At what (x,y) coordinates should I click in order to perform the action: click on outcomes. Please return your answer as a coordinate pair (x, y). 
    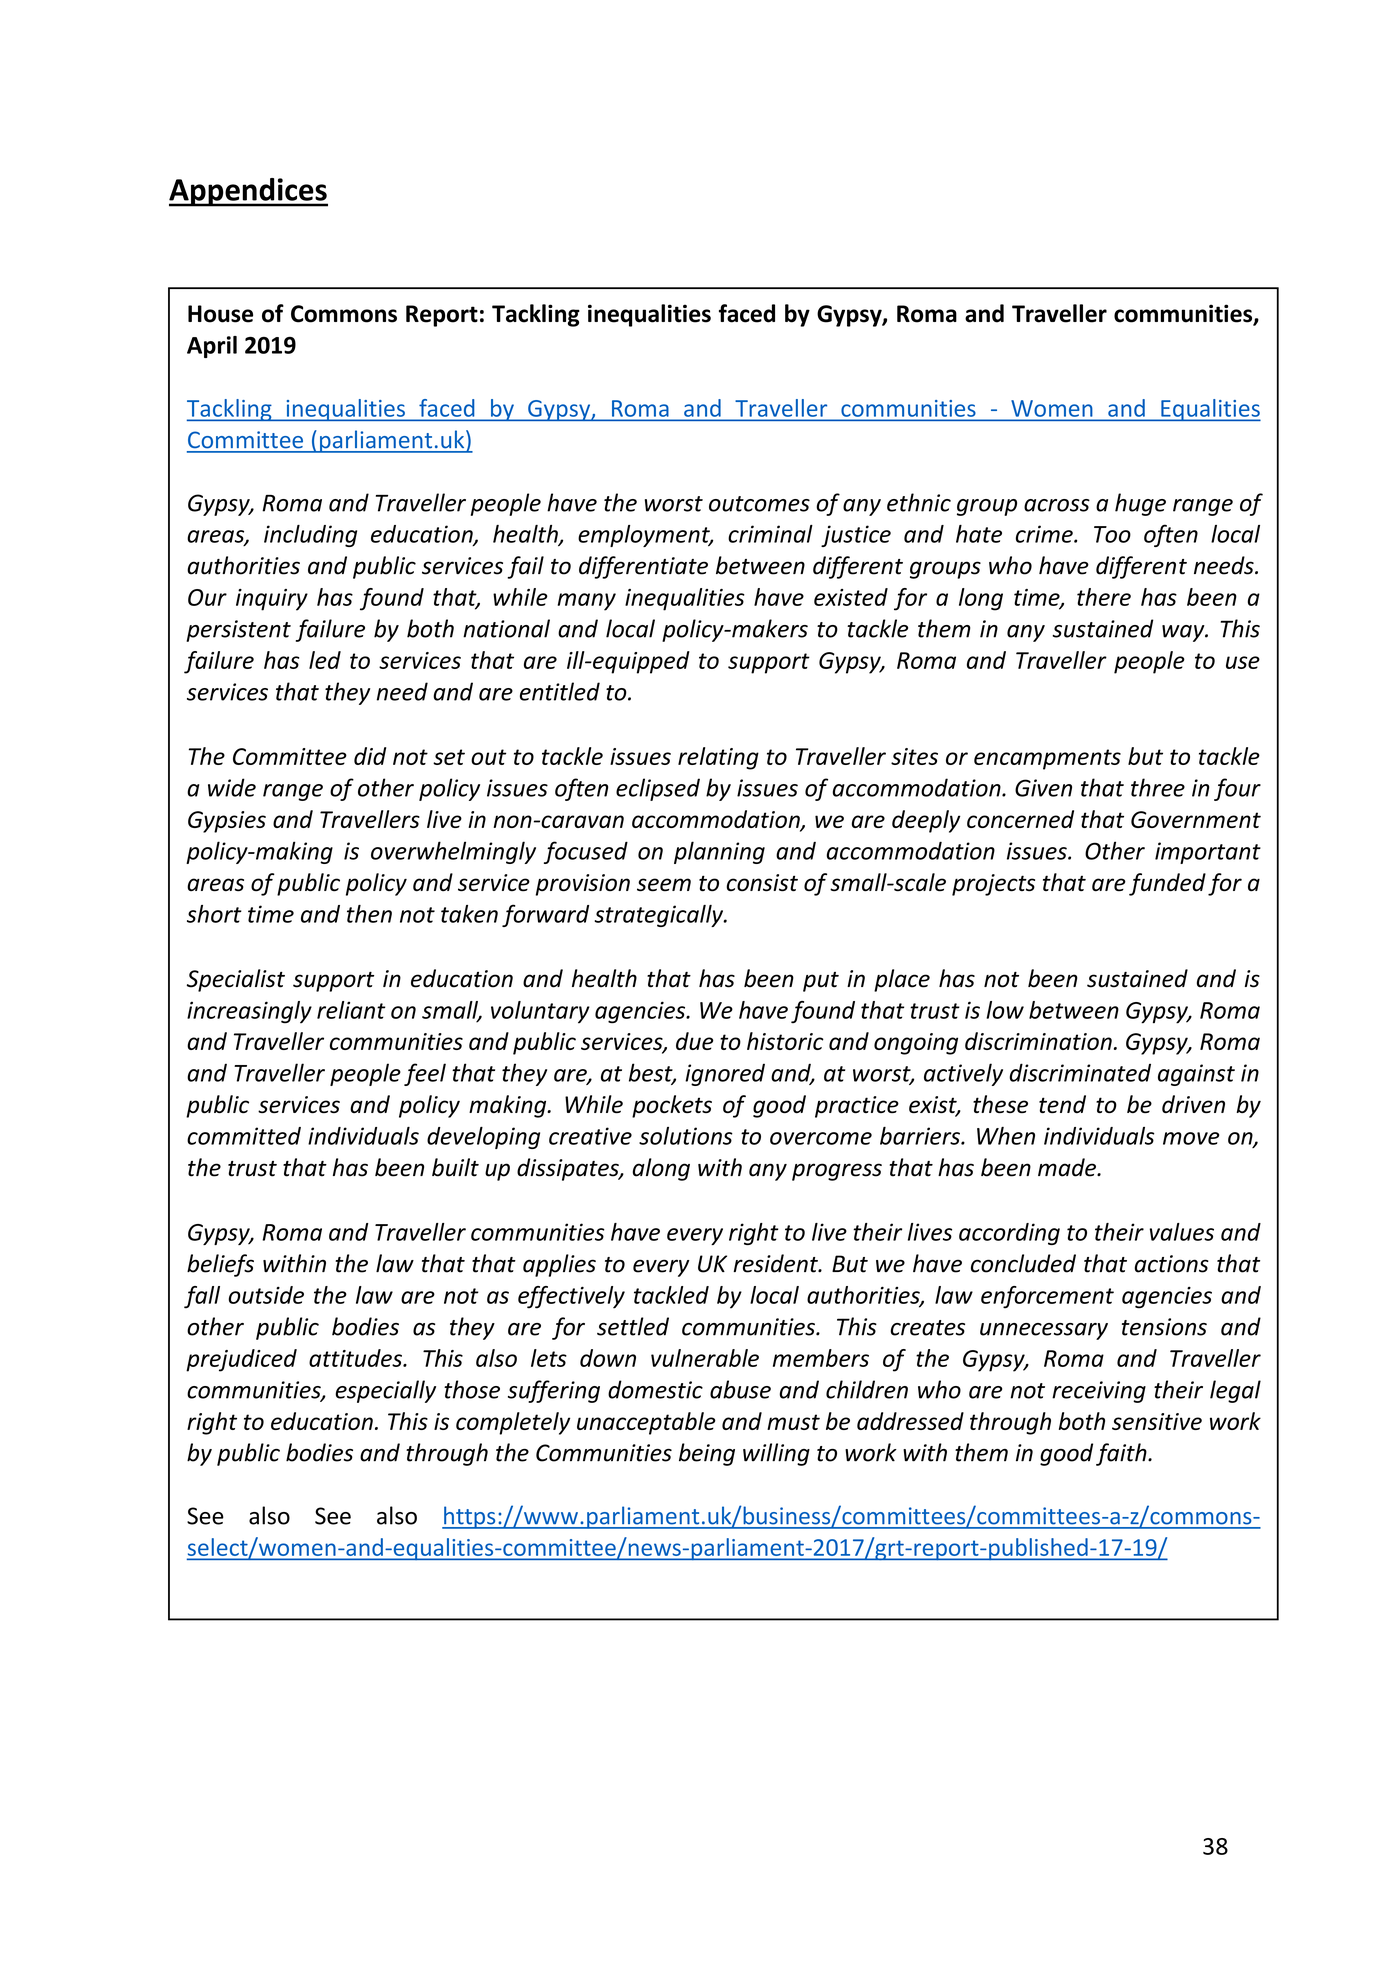
    Looking at the image, I should click on (759, 504).
